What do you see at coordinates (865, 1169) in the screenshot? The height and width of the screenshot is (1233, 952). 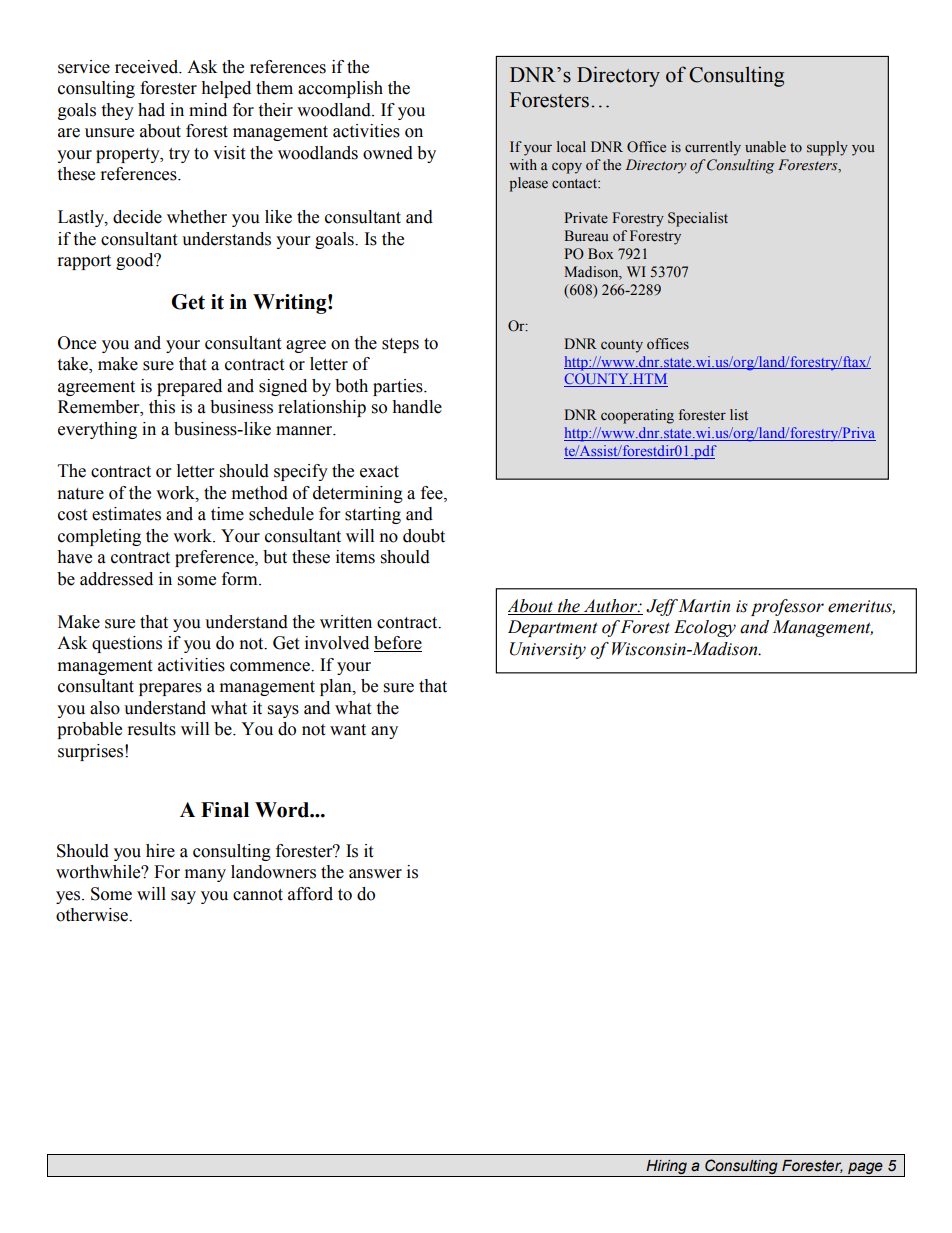 I see `page` at bounding box center [865, 1169].
